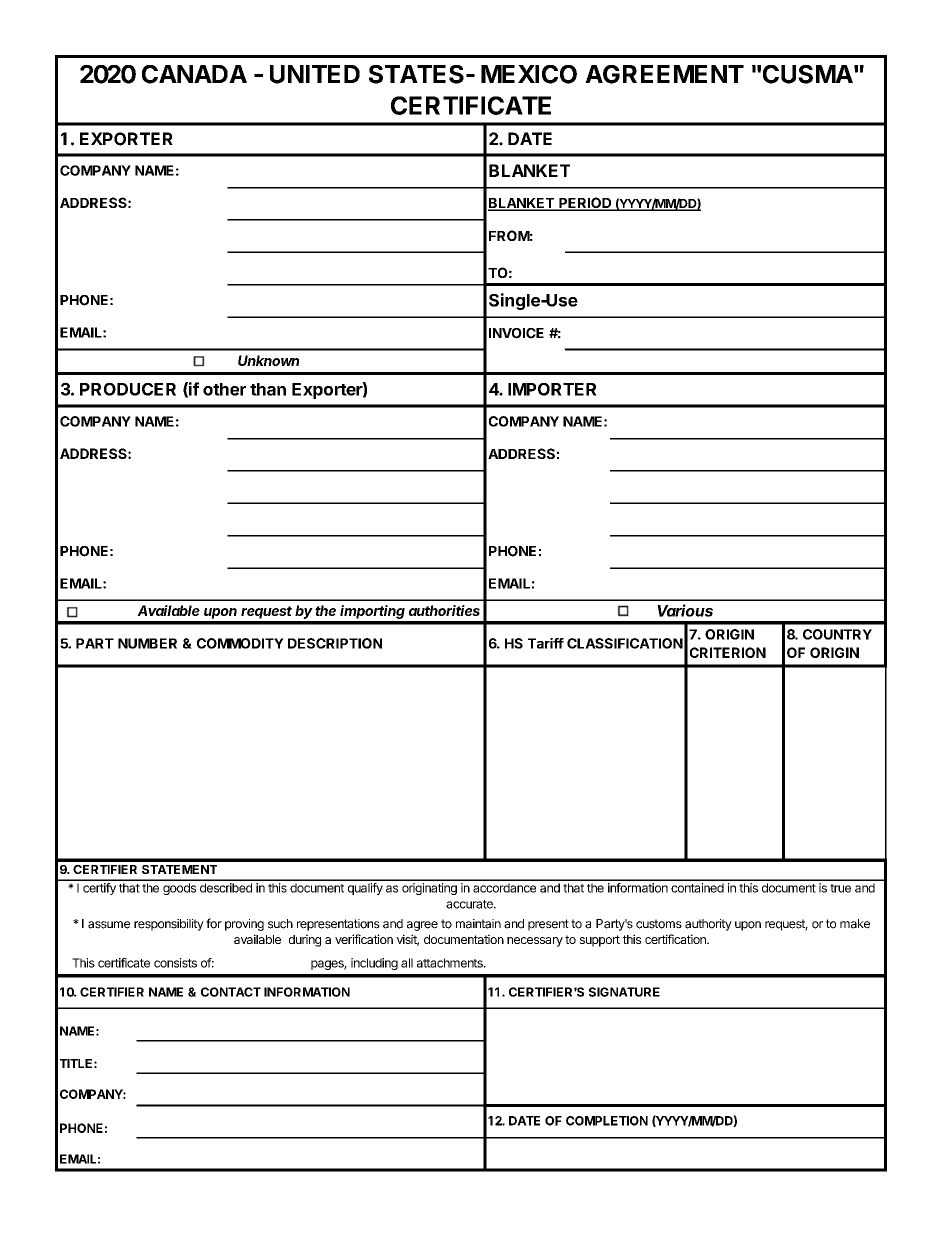 The image size is (952, 1233). I want to click on COMPLETION, so click(607, 1121).
